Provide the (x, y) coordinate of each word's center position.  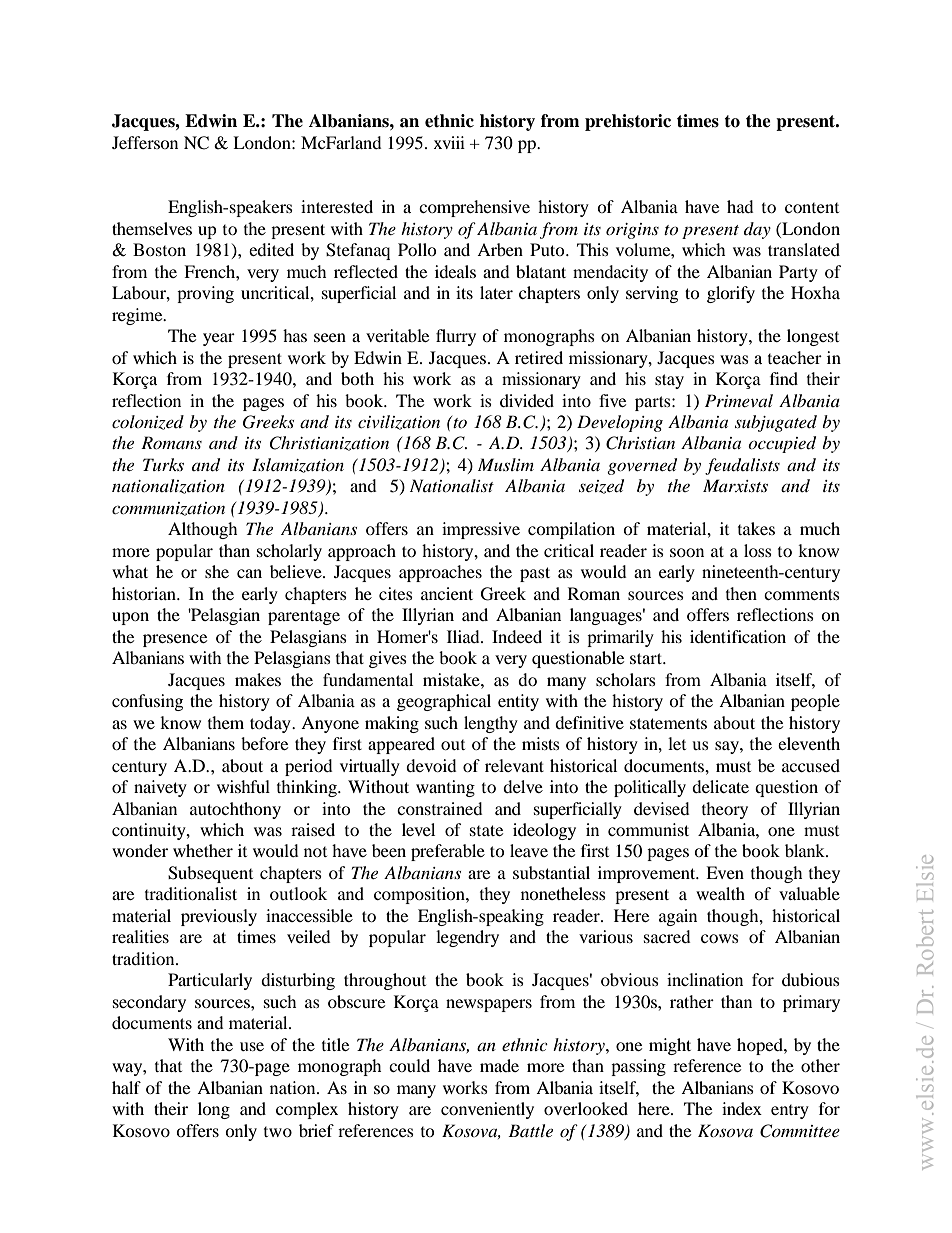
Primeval (739, 400)
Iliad (464, 636)
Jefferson (145, 142)
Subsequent (210, 874)
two (278, 1132)
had (740, 206)
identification (738, 636)
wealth (720, 893)
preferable (448, 852)
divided (527, 400)
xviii (449, 142)
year (219, 339)
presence (175, 640)
